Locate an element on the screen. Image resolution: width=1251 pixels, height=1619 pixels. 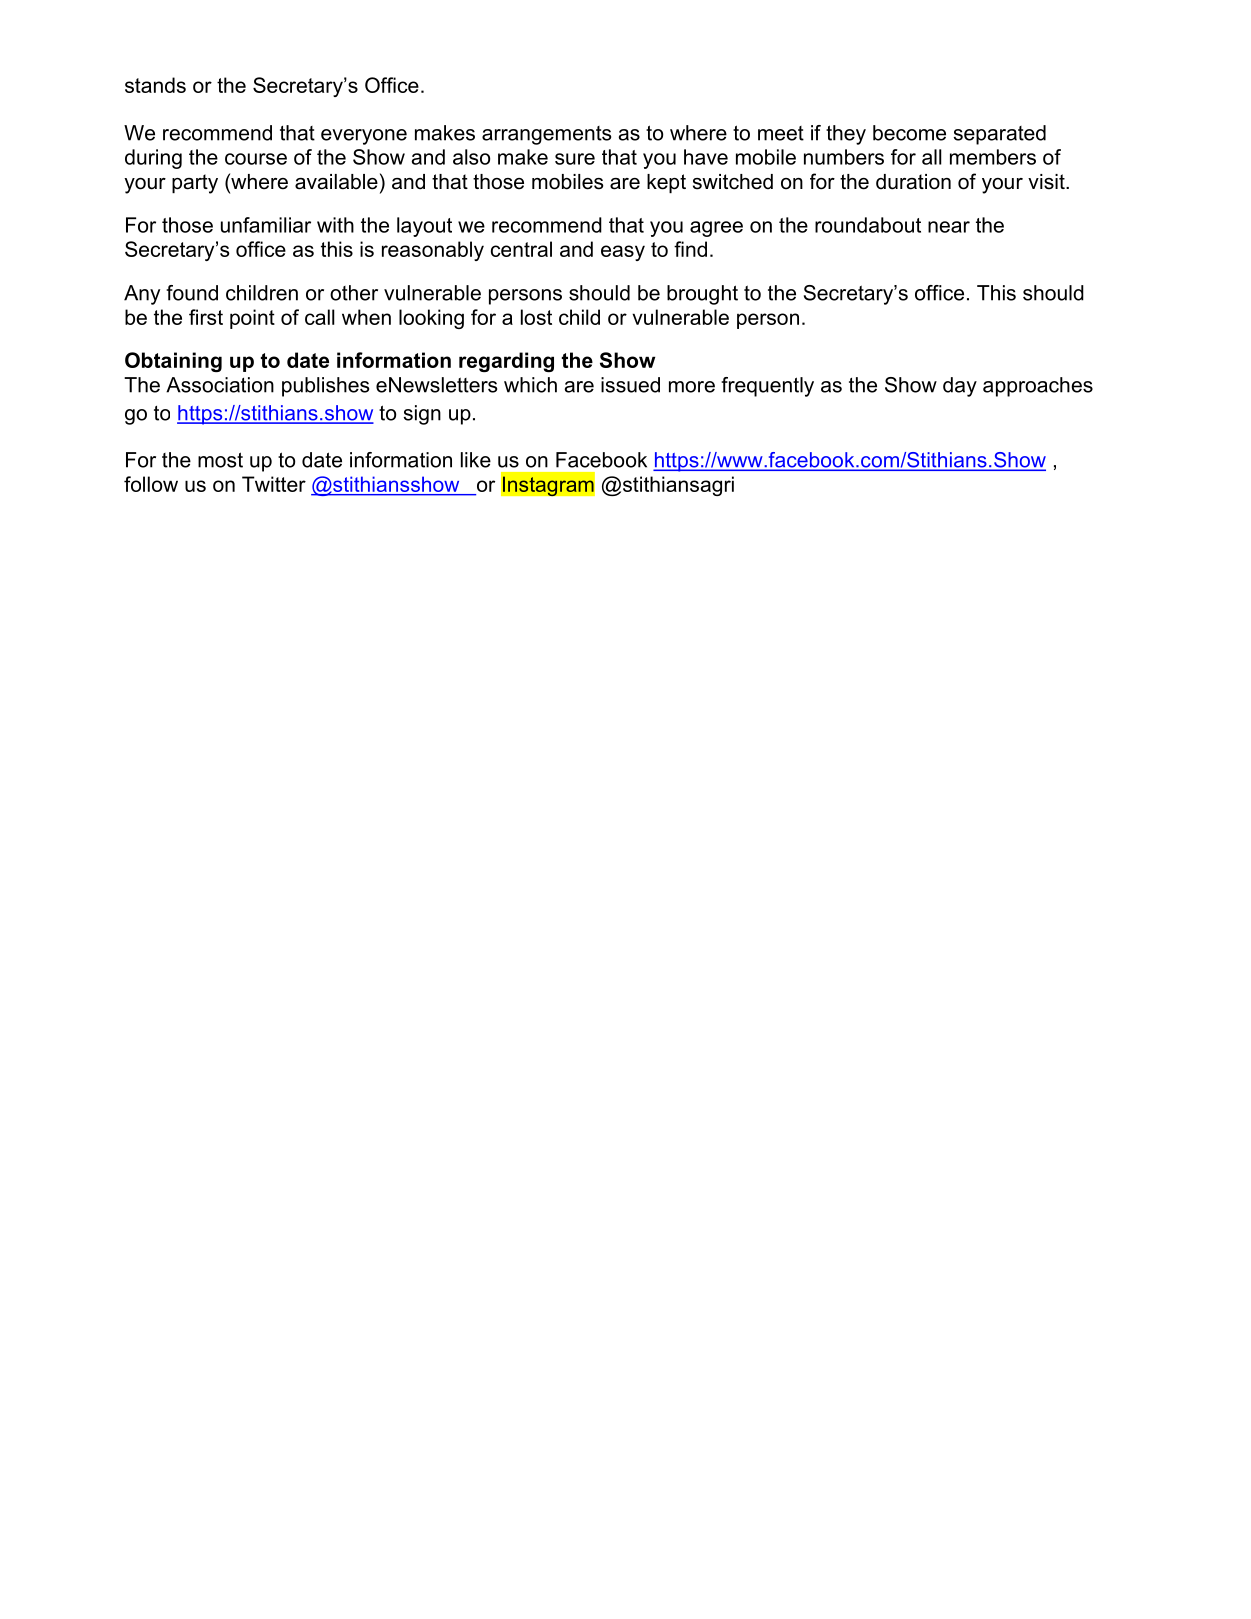
stands is located at coordinates (155, 85).
